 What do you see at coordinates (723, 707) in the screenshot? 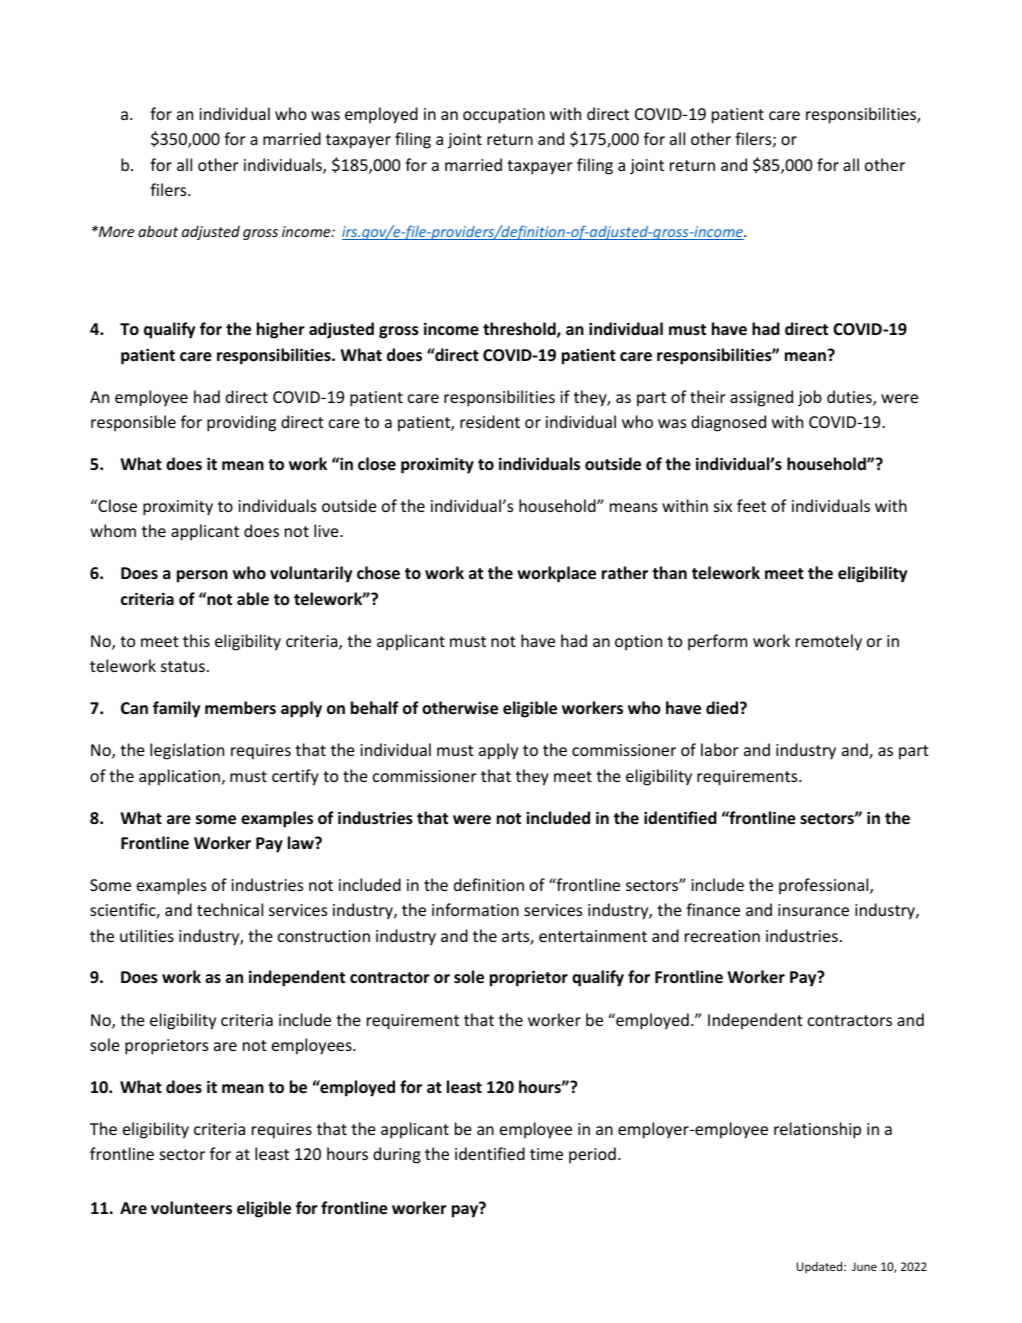
I see `died` at bounding box center [723, 707].
